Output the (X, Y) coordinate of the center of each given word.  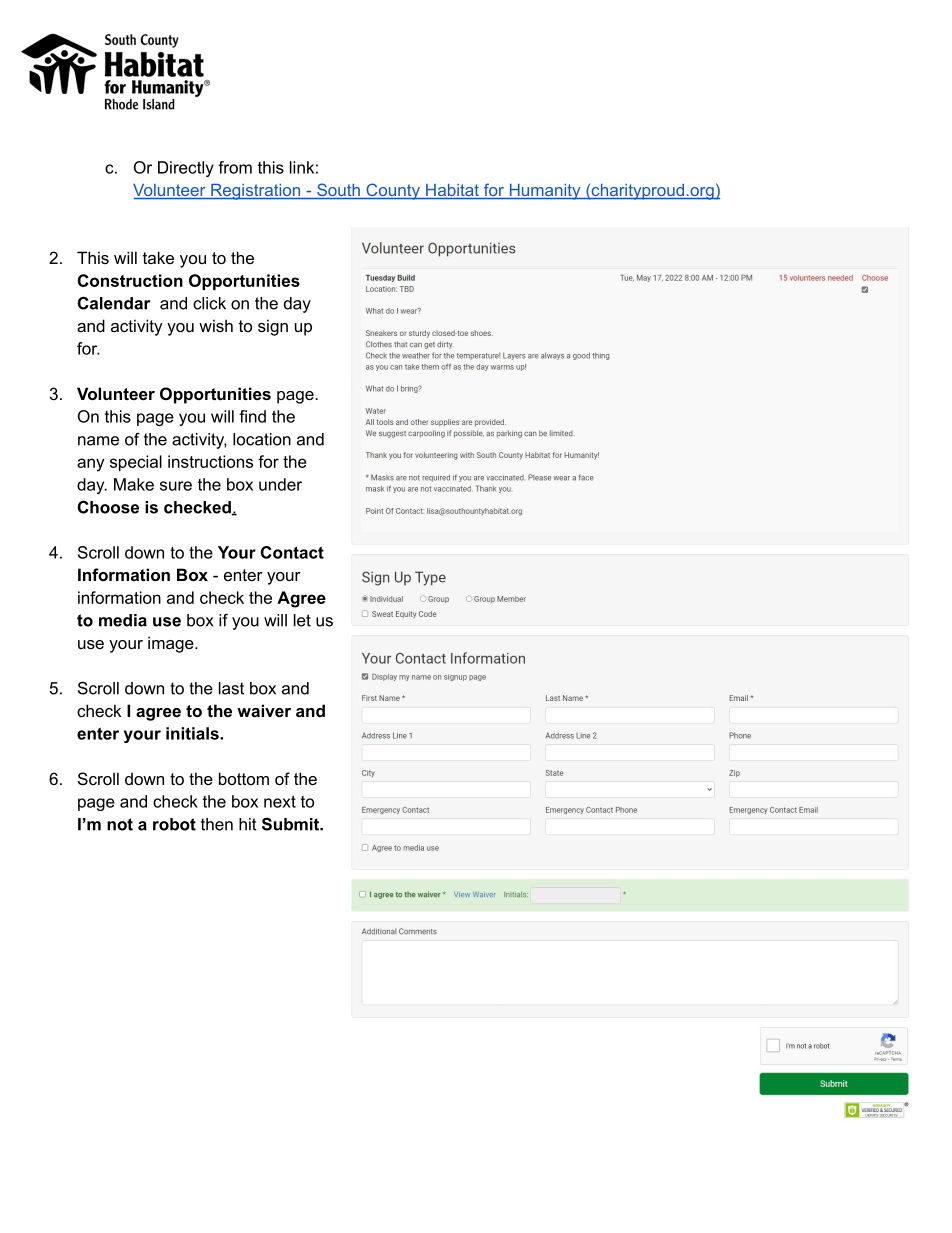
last (231, 688)
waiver (264, 710)
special (136, 463)
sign (273, 327)
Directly (186, 169)
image (172, 644)
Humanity (545, 192)
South (338, 191)
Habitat (452, 191)
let (302, 620)
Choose (108, 507)
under (280, 484)
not (120, 824)
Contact (292, 552)
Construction (130, 280)
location (262, 439)
